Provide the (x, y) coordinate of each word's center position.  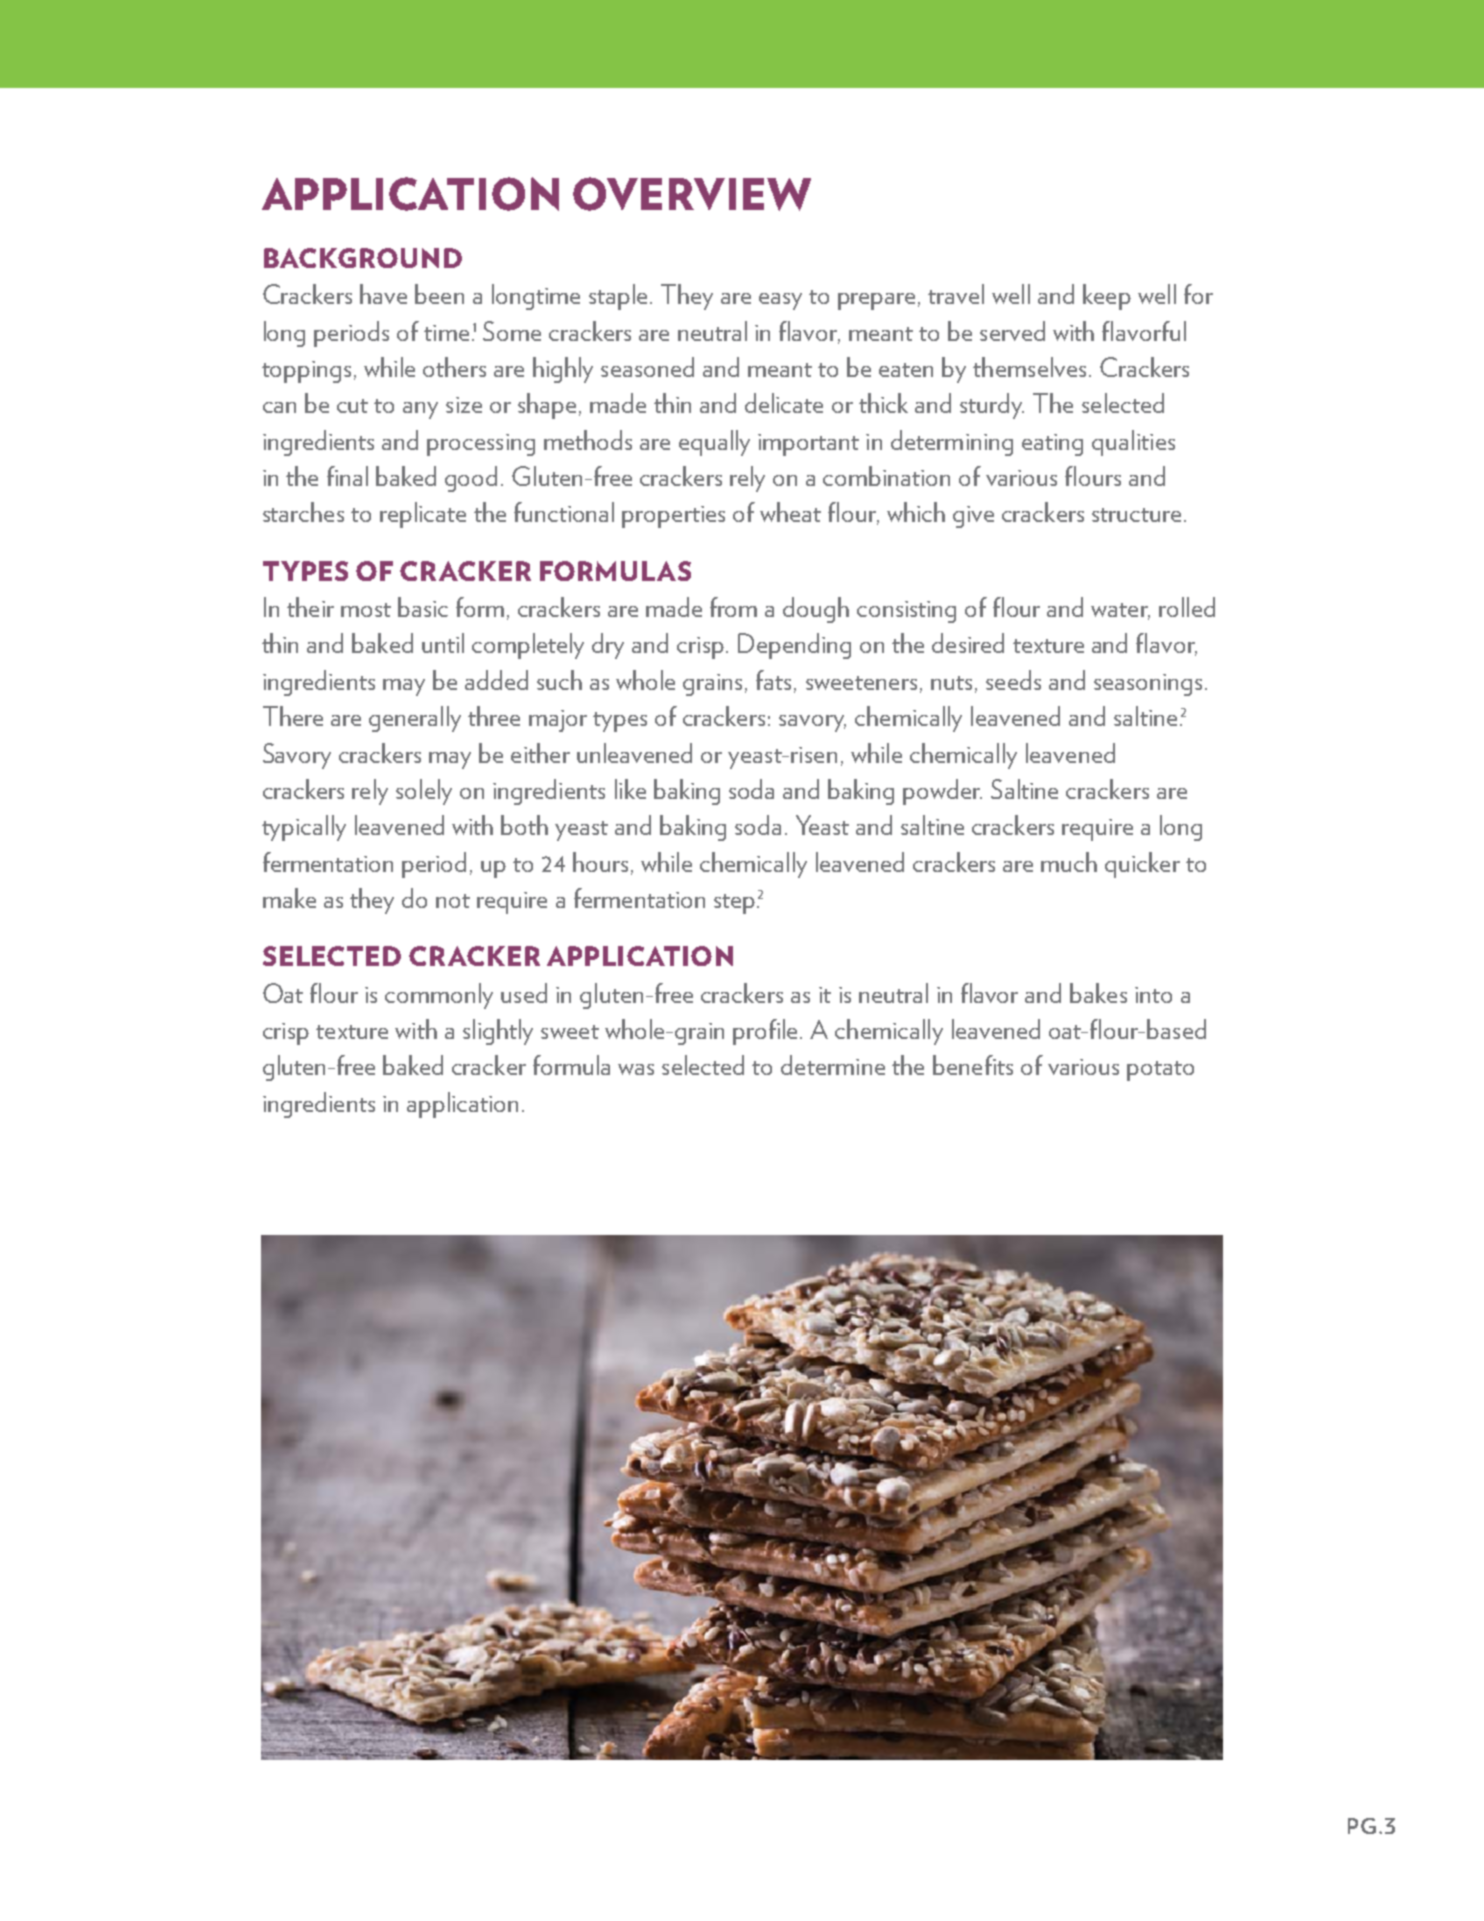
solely (424, 792)
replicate (423, 515)
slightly (498, 1032)
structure (1136, 515)
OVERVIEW (692, 194)
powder (942, 792)
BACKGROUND (363, 258)
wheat (790, 512)
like (630, 789)
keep (1107, 297)
